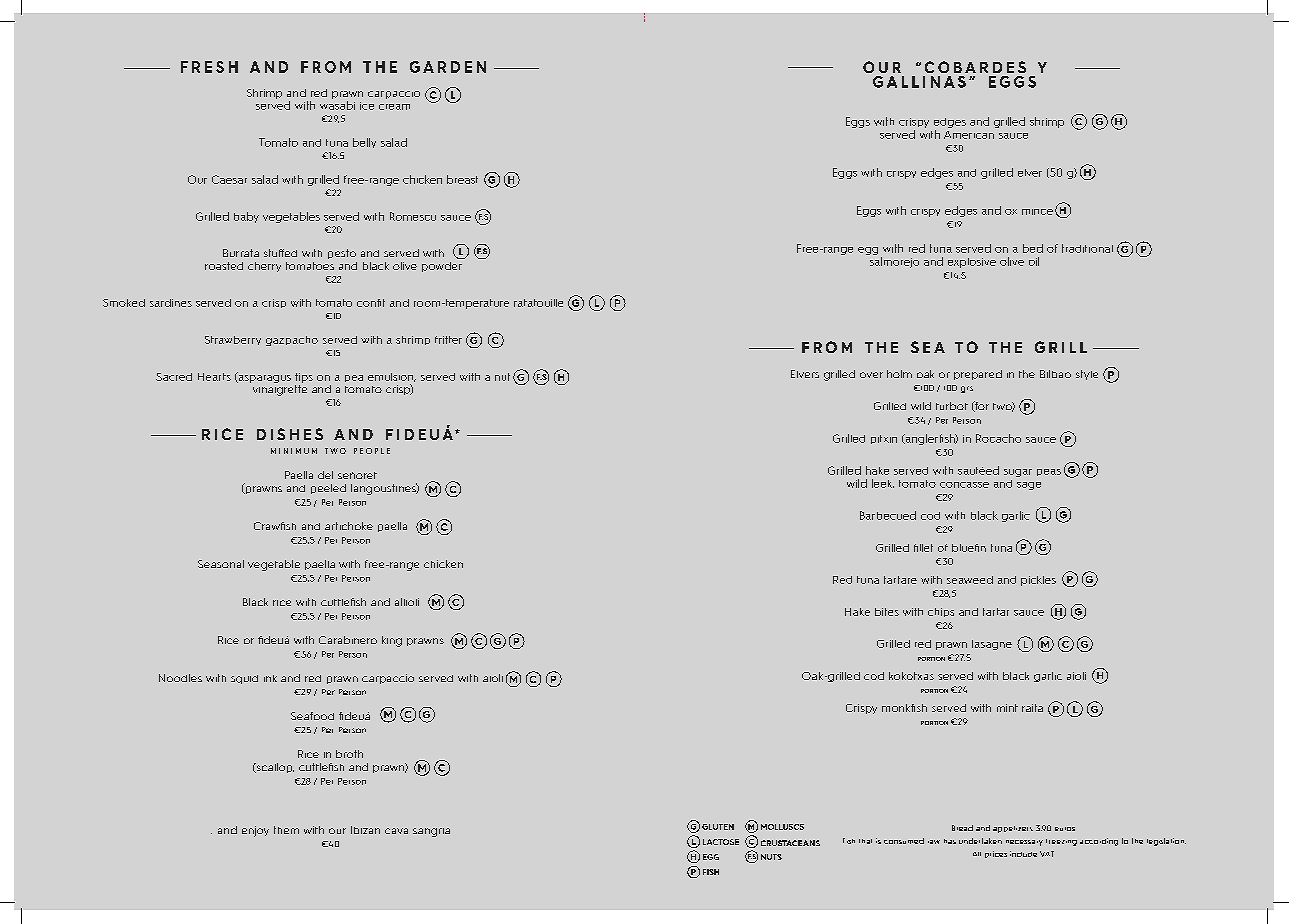 The image size is (1289, 924). I want to click on PEOPLE, so click(372, 451).
